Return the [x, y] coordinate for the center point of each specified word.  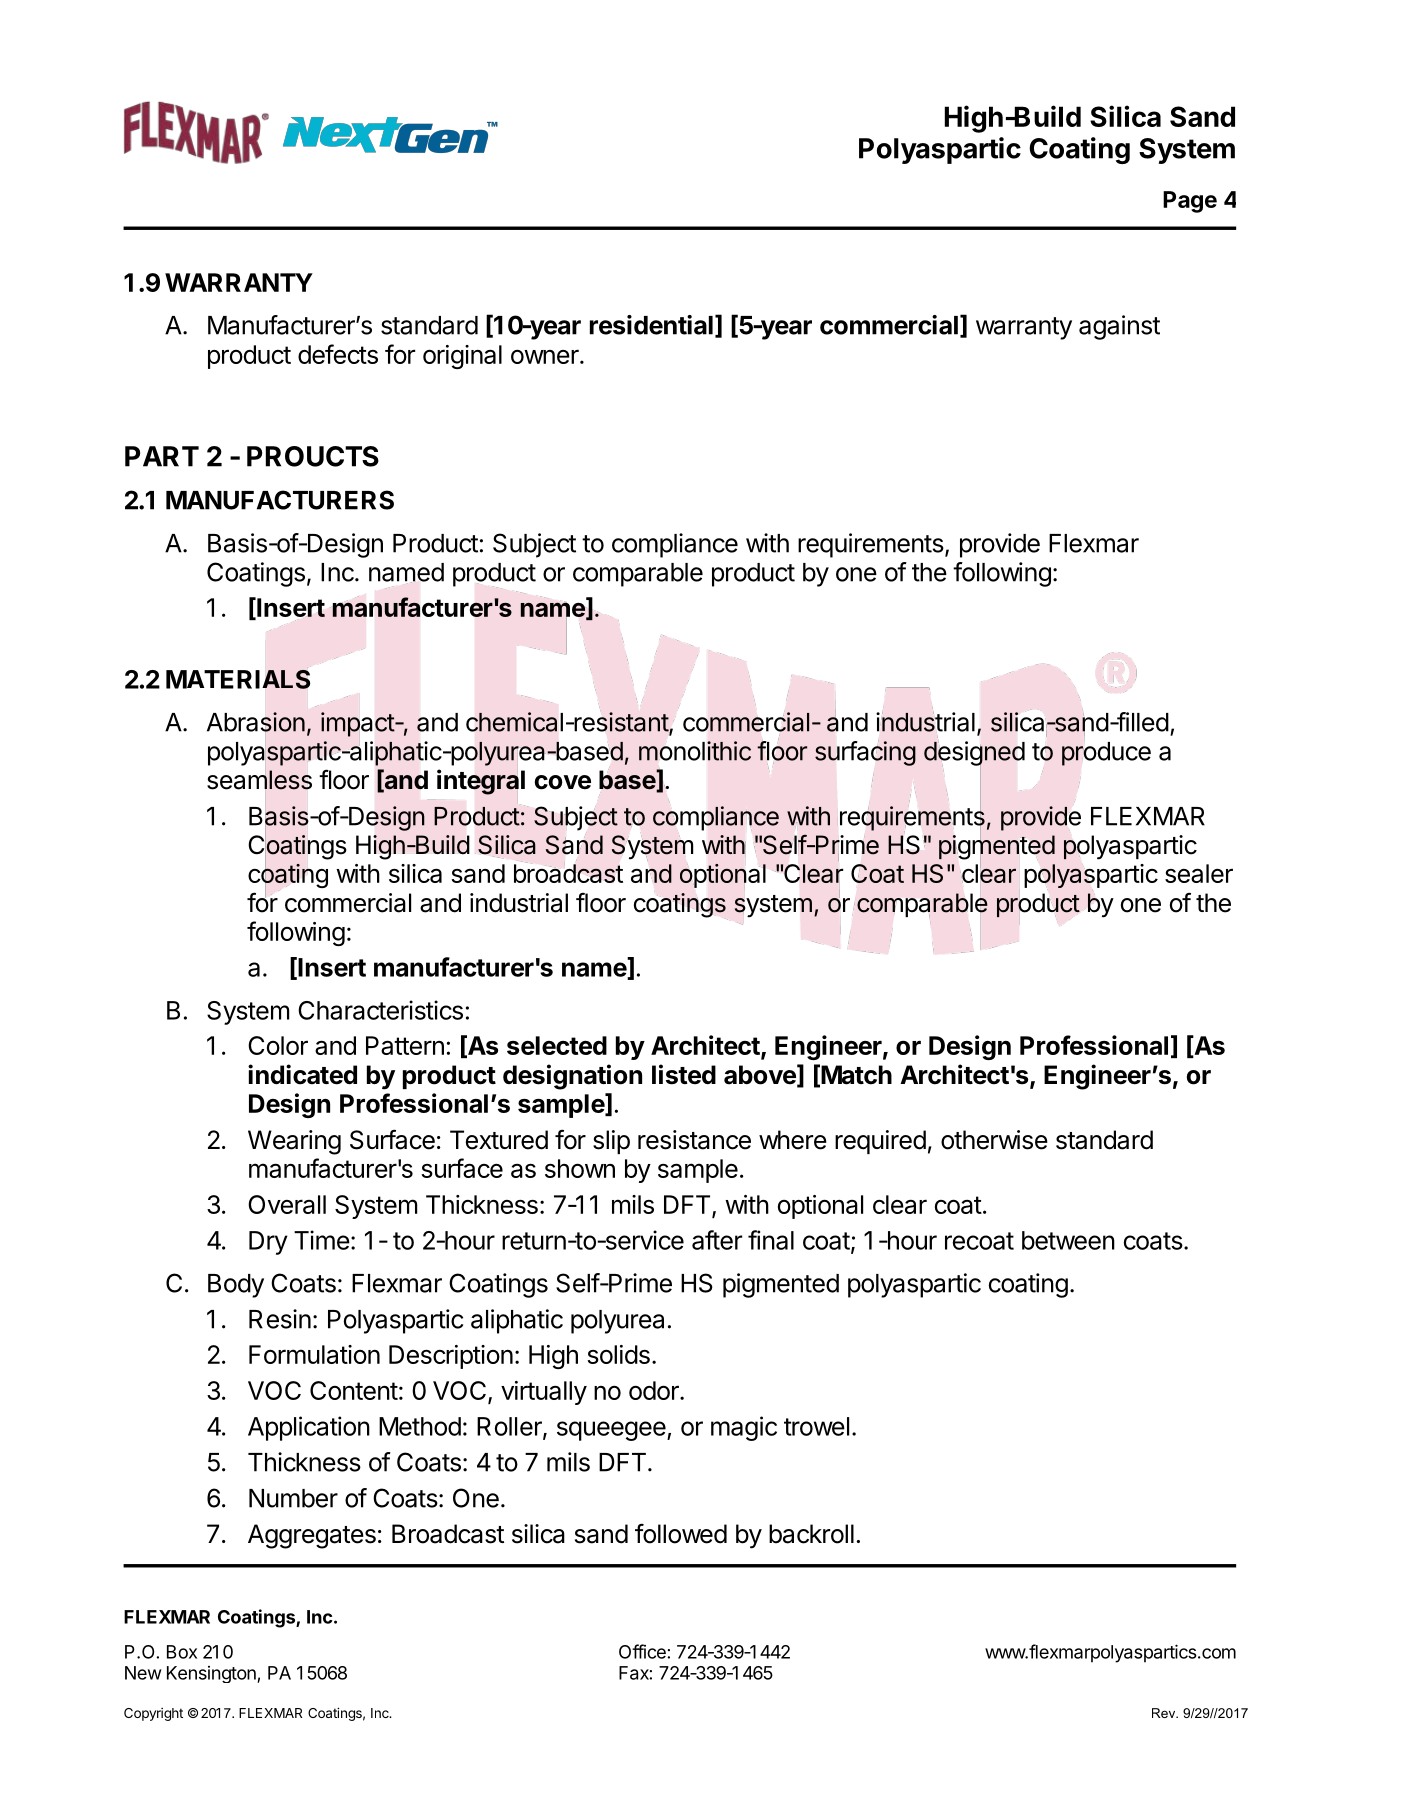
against [1119, 327]
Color [278, 1045]
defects [338, 354]
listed [684, 1074]
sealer [1199, 873]
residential [651, 325]
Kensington [212, 1674]
